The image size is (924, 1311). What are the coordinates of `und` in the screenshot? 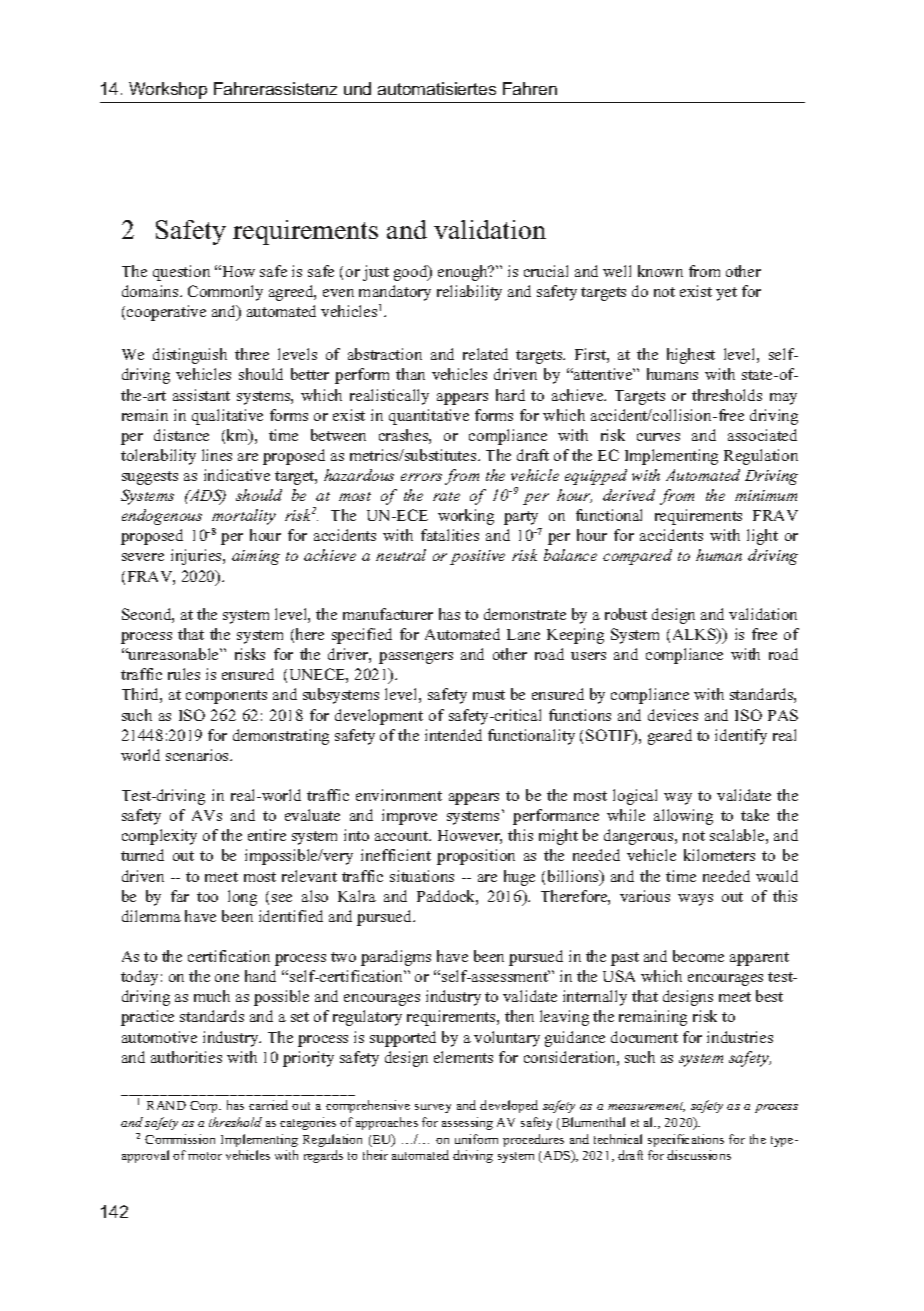 It's located at (357, 88).
